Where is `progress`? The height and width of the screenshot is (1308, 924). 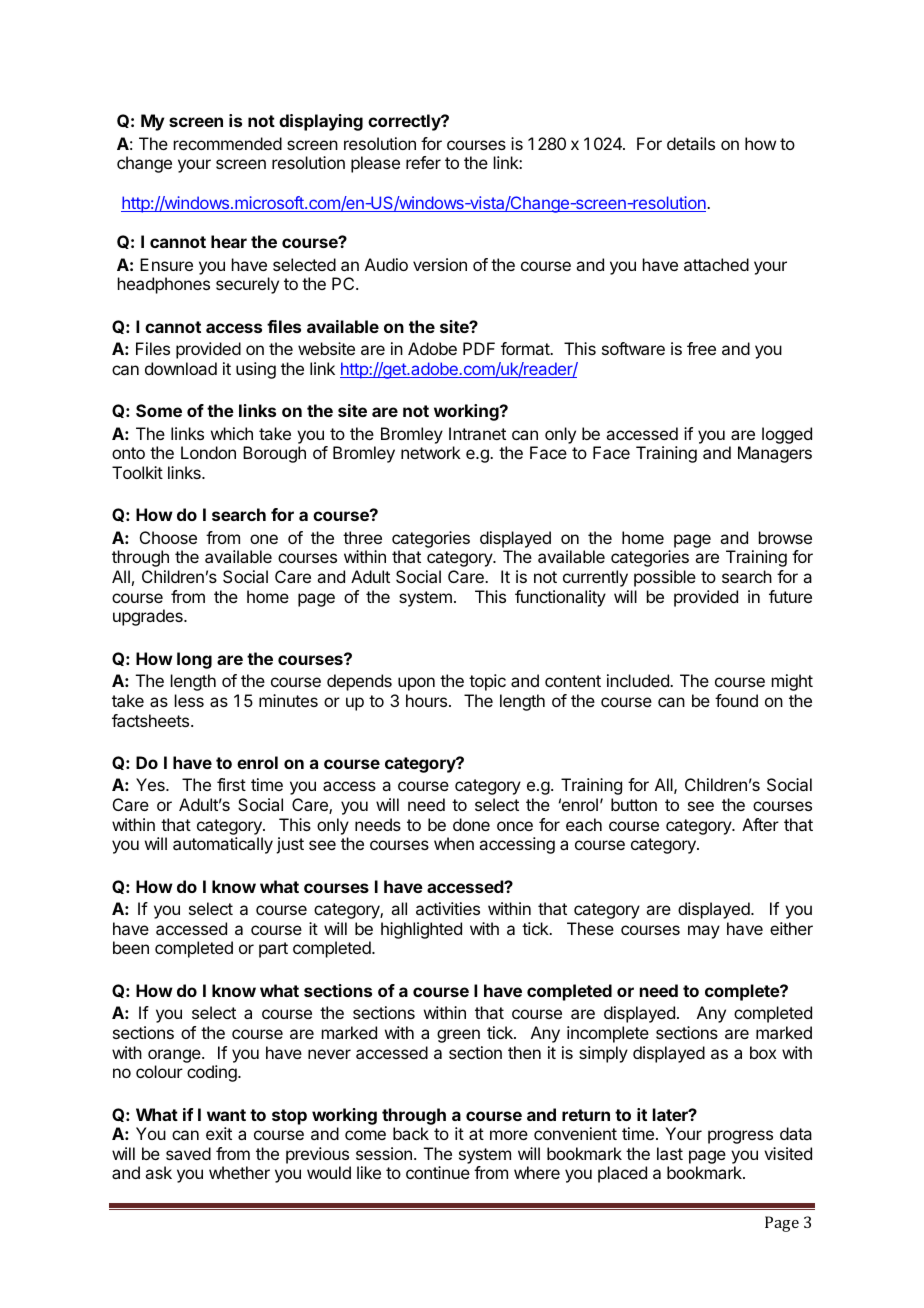
progress is located at coordinates (740, 1137).
